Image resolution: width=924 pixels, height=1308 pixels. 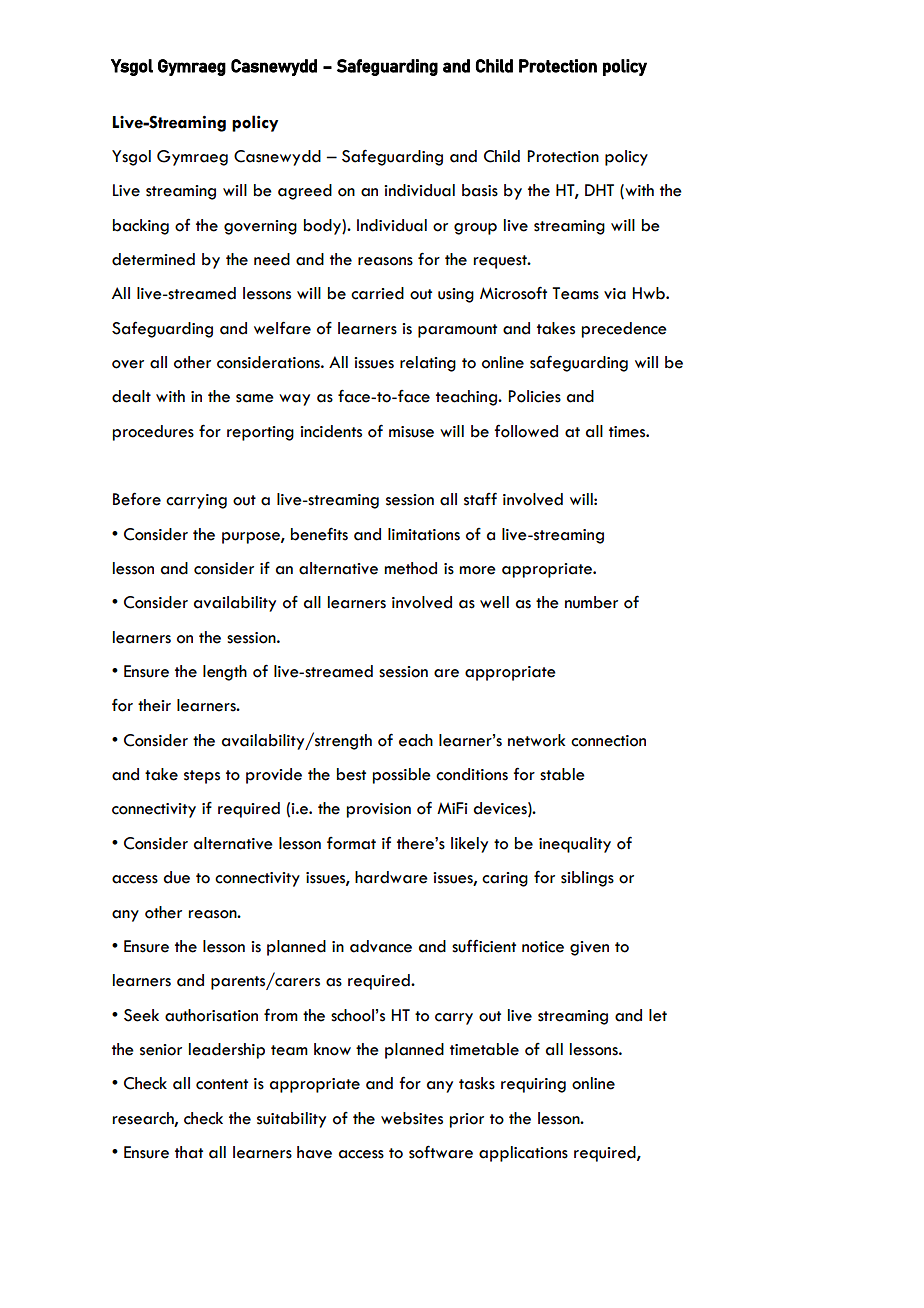 What do you see at coordinates (533, 1085) in the screenshot?
I see `requiring` at bounding box center [533, 1085].
